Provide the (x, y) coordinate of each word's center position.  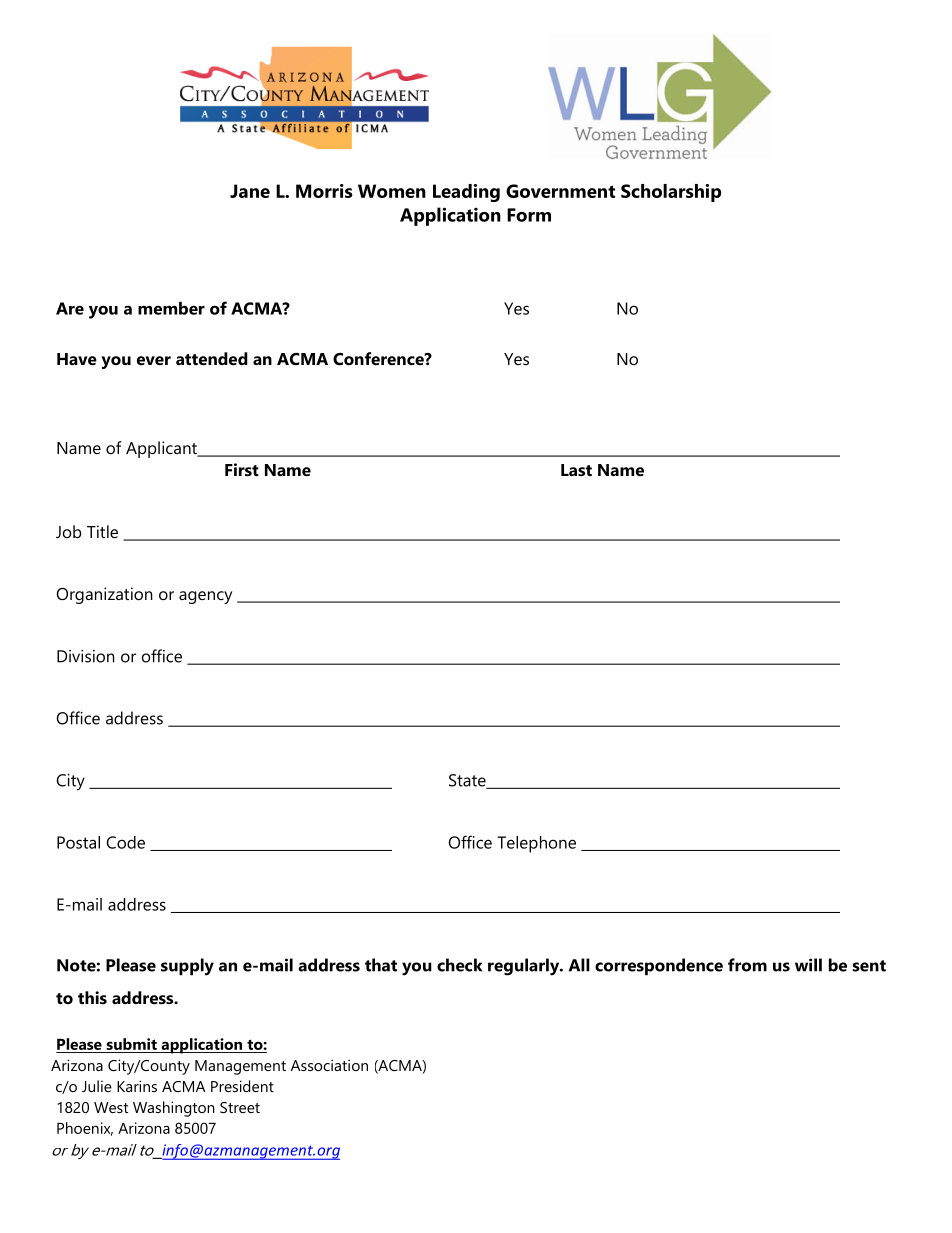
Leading (466, 193)
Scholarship (671, 193)
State (468, 781)
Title (102, 531)
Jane (250, 191)
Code (125, 842)
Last (576, 470)
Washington (174, 1109)
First (242, 469)
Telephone (536, 844)
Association (329, 1065)
